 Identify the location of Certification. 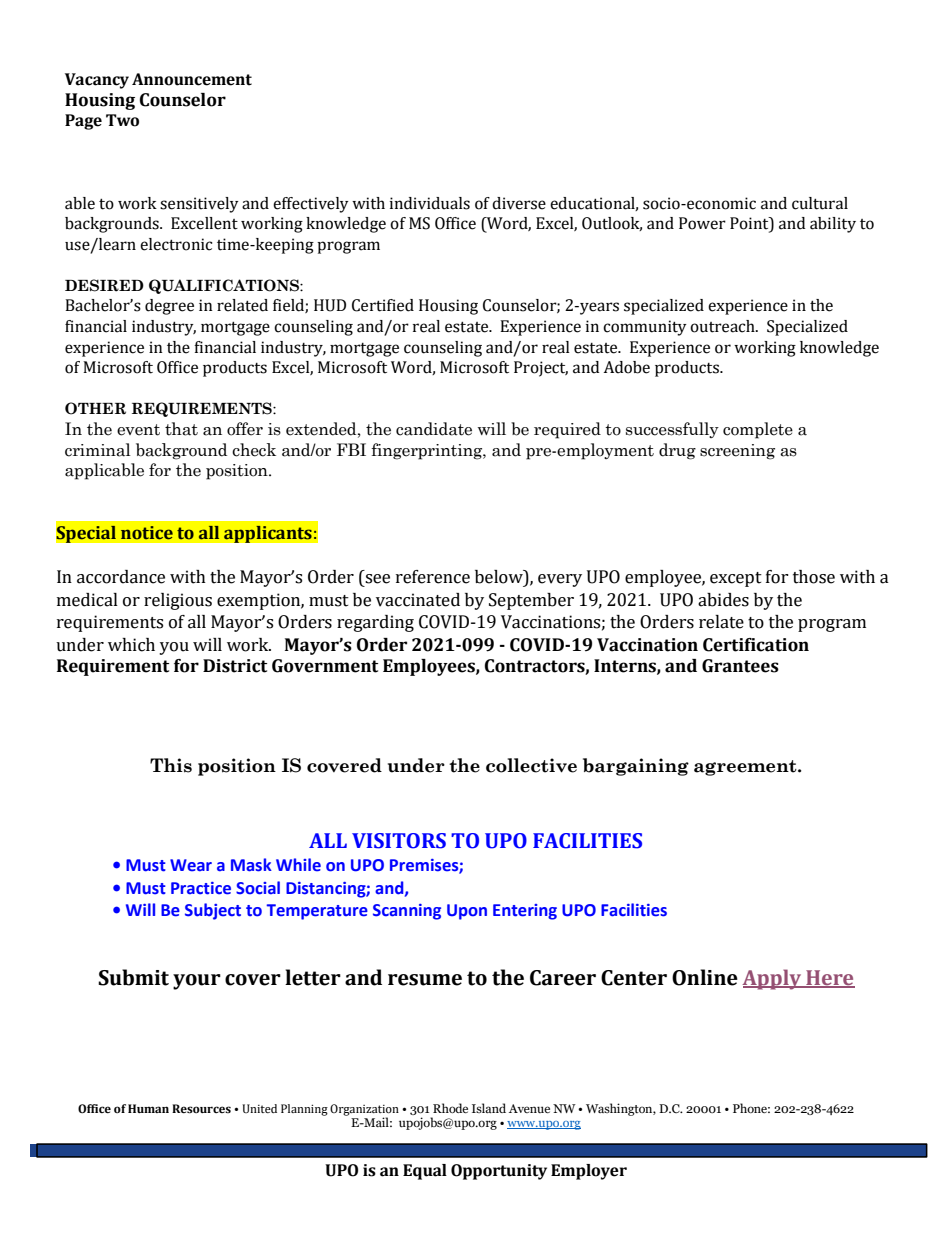
(756, 645).
